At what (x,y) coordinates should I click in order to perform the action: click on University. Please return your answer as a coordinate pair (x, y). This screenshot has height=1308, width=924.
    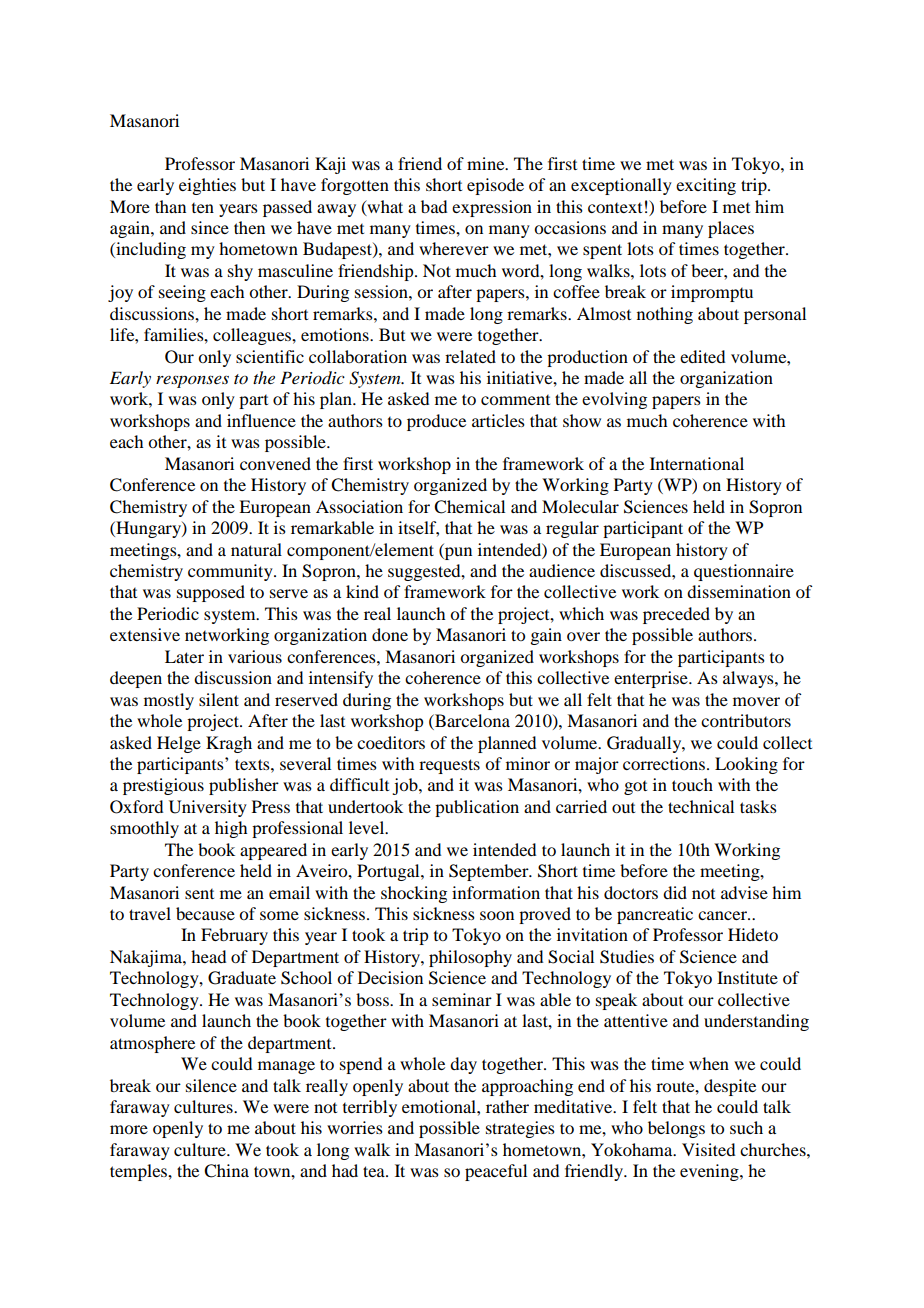
    Looking at the image, I should click on (208, 808).
